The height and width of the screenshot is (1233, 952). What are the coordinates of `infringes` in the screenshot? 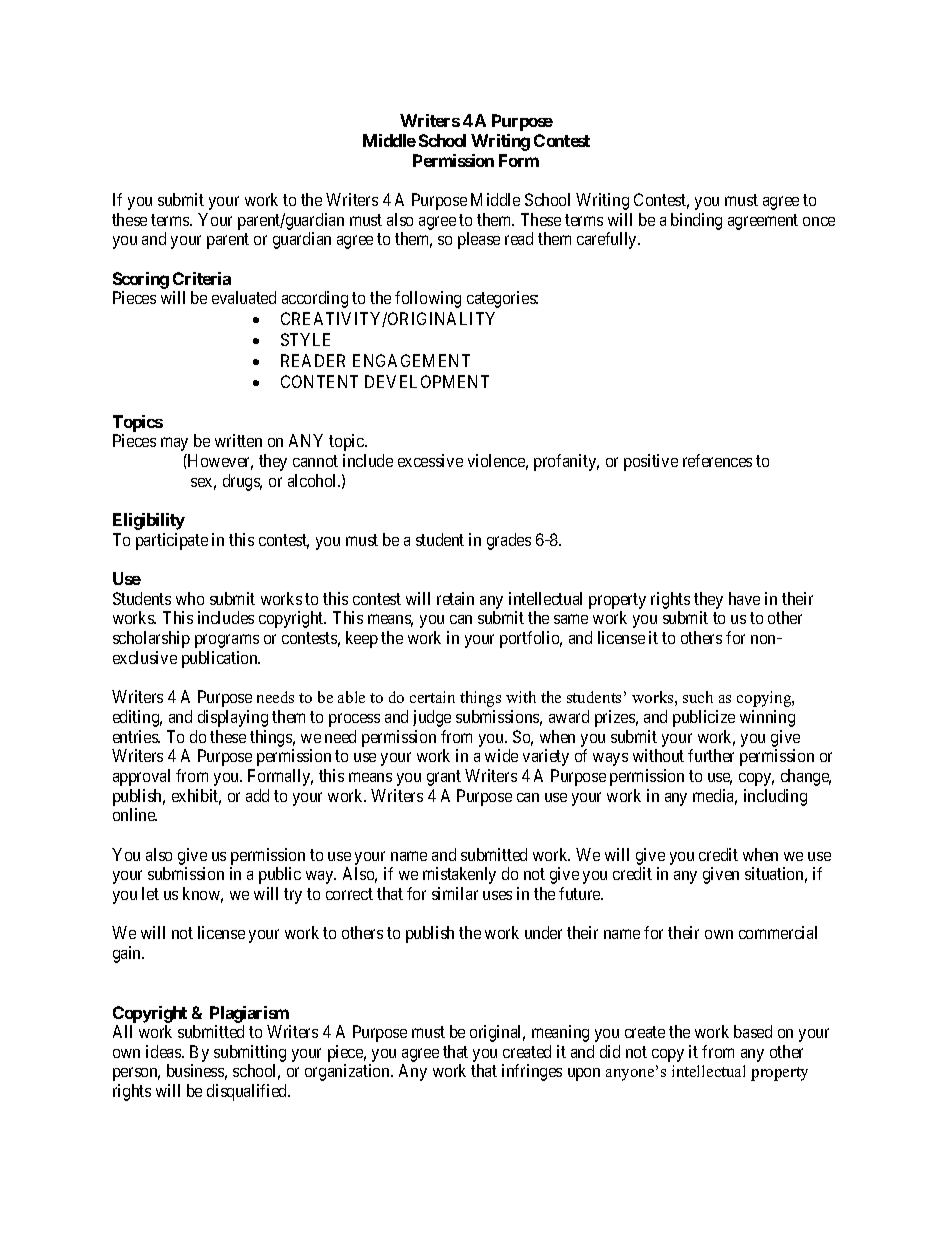 It's located at (532, 1072).
